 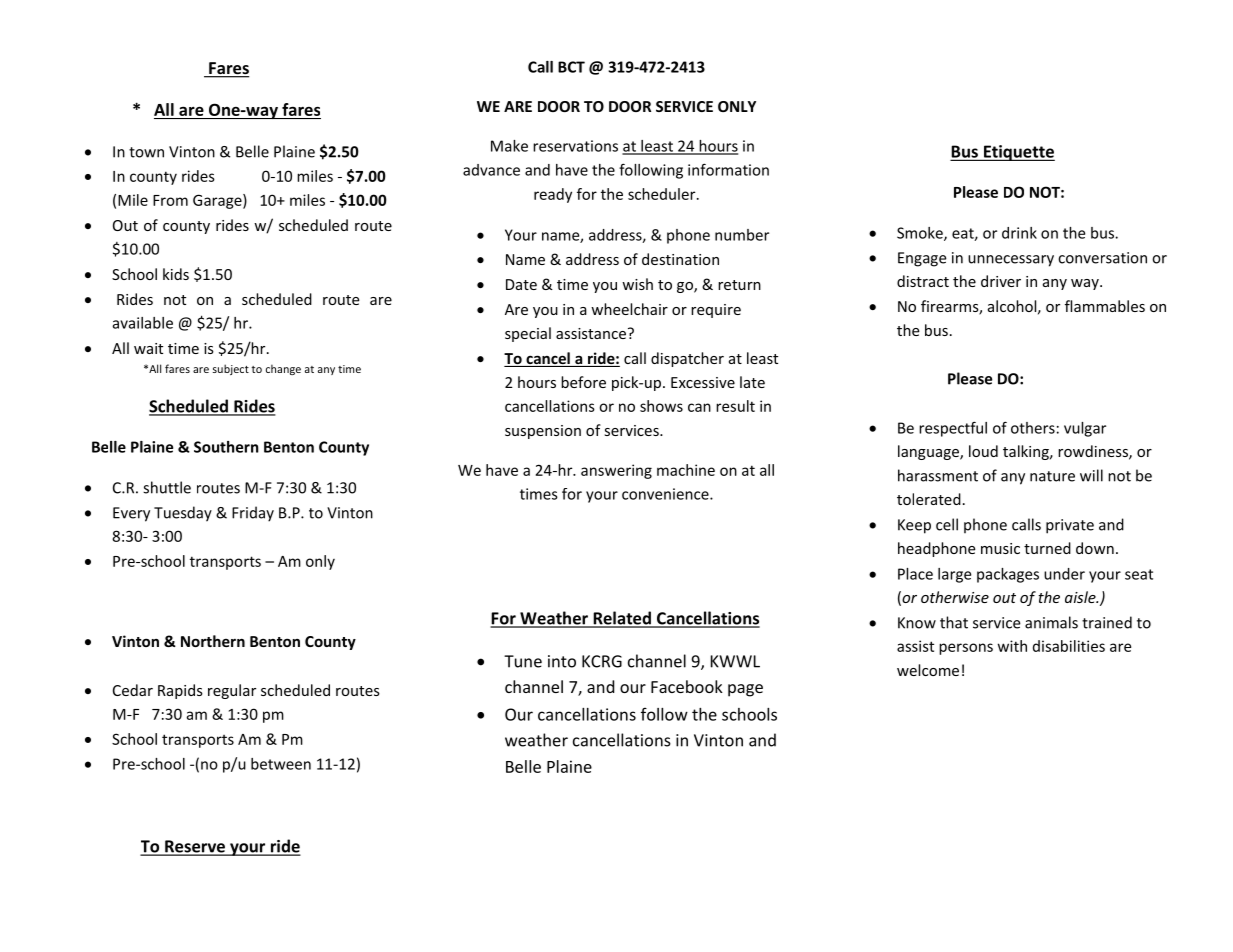 What do you see at coordinates (666, 494) in the screenshot?
I see `convenience` at bounding box center [666, 494].
